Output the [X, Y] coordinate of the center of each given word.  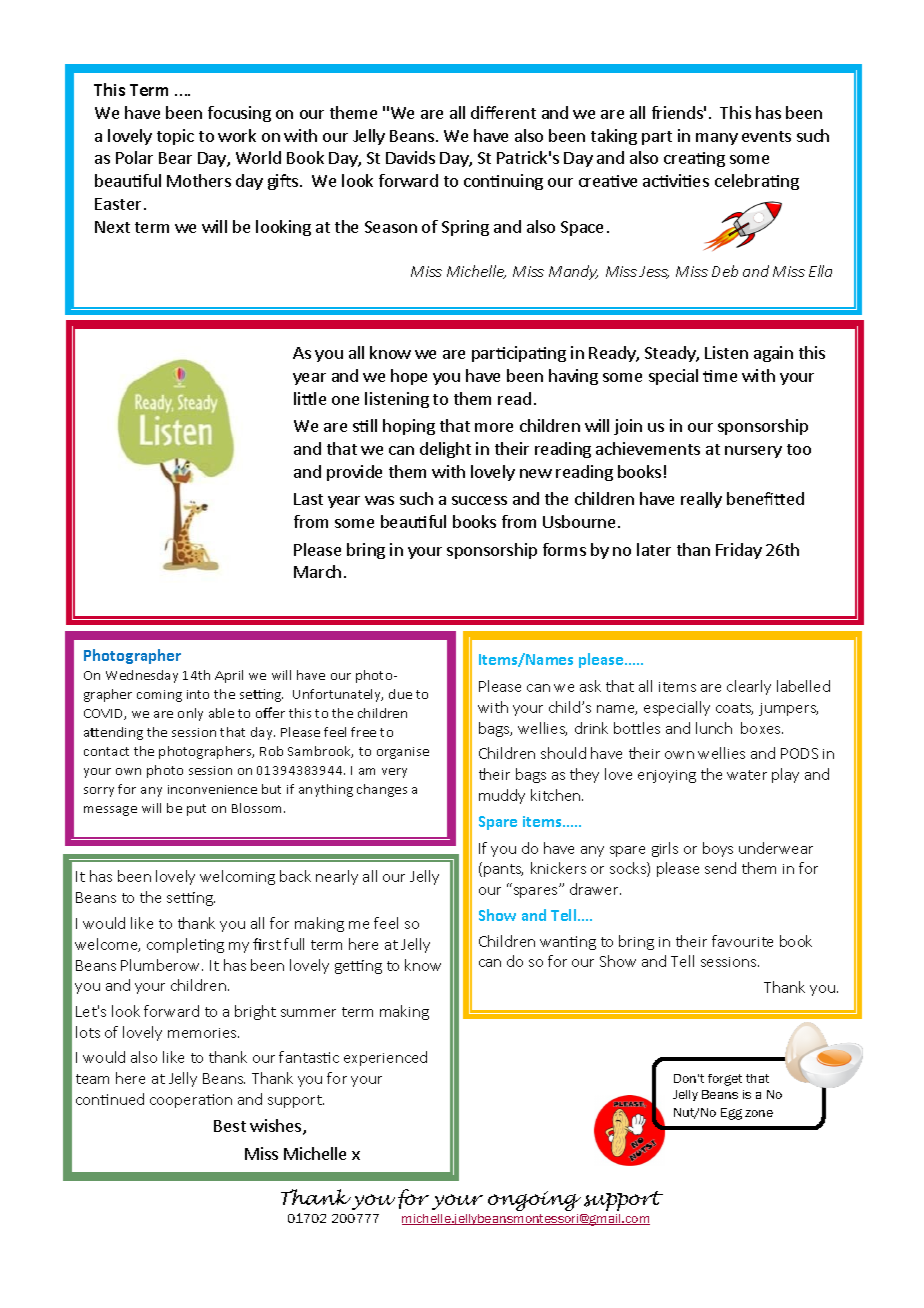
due [400, 694]
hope [409, 377]
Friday [739, 551]
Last [308, 499]
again [773, 354]
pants [503, 870]
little [310, 398]
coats [734, 709]
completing [185, 945]
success [479, 500]
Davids [410, 157]
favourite [742, 941]
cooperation [191, 1101]
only [190, 714]
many [717, 139]
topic [175, 137]
